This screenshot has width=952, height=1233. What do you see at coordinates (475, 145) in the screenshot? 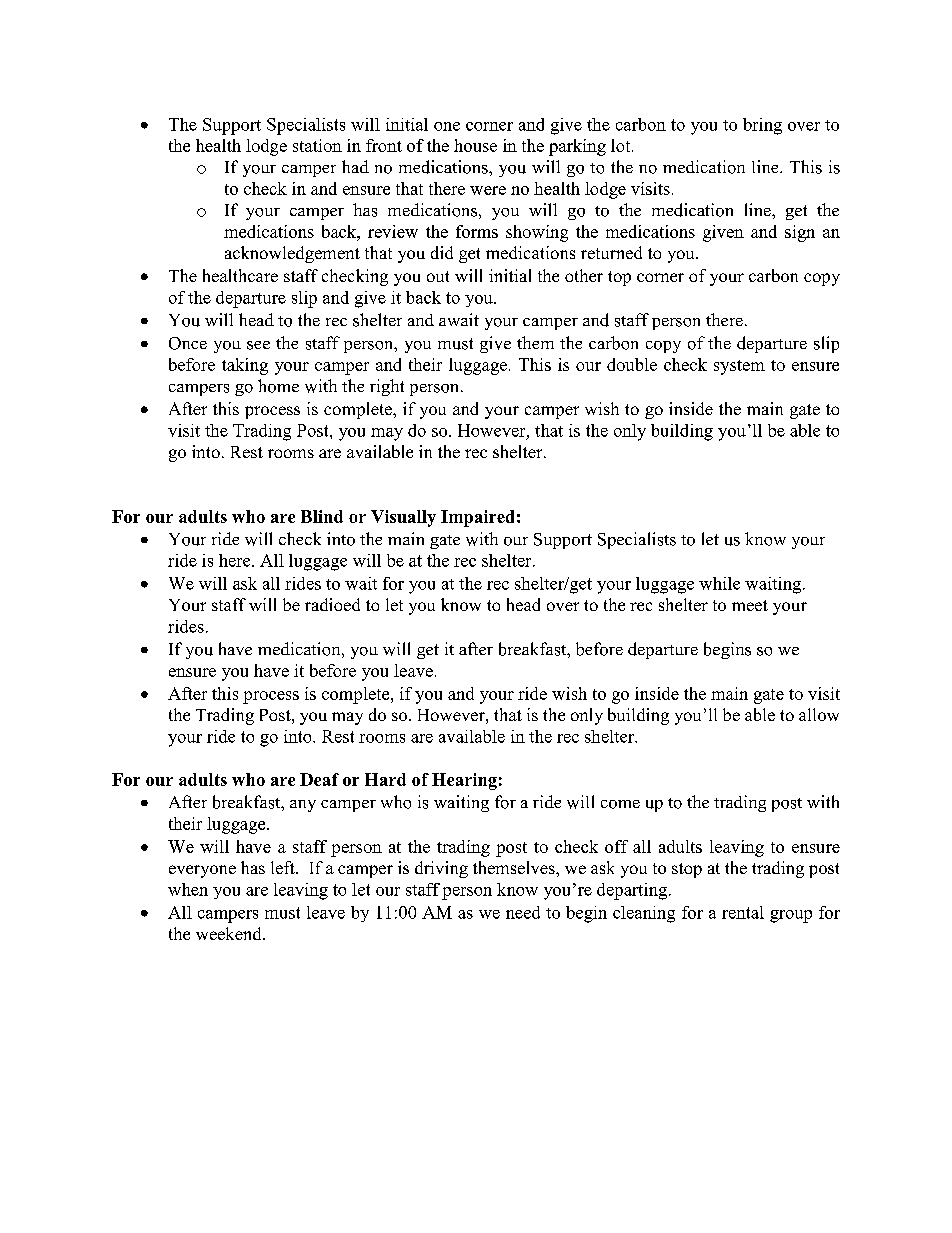
I see `house` at bounding box center [475, 145].
